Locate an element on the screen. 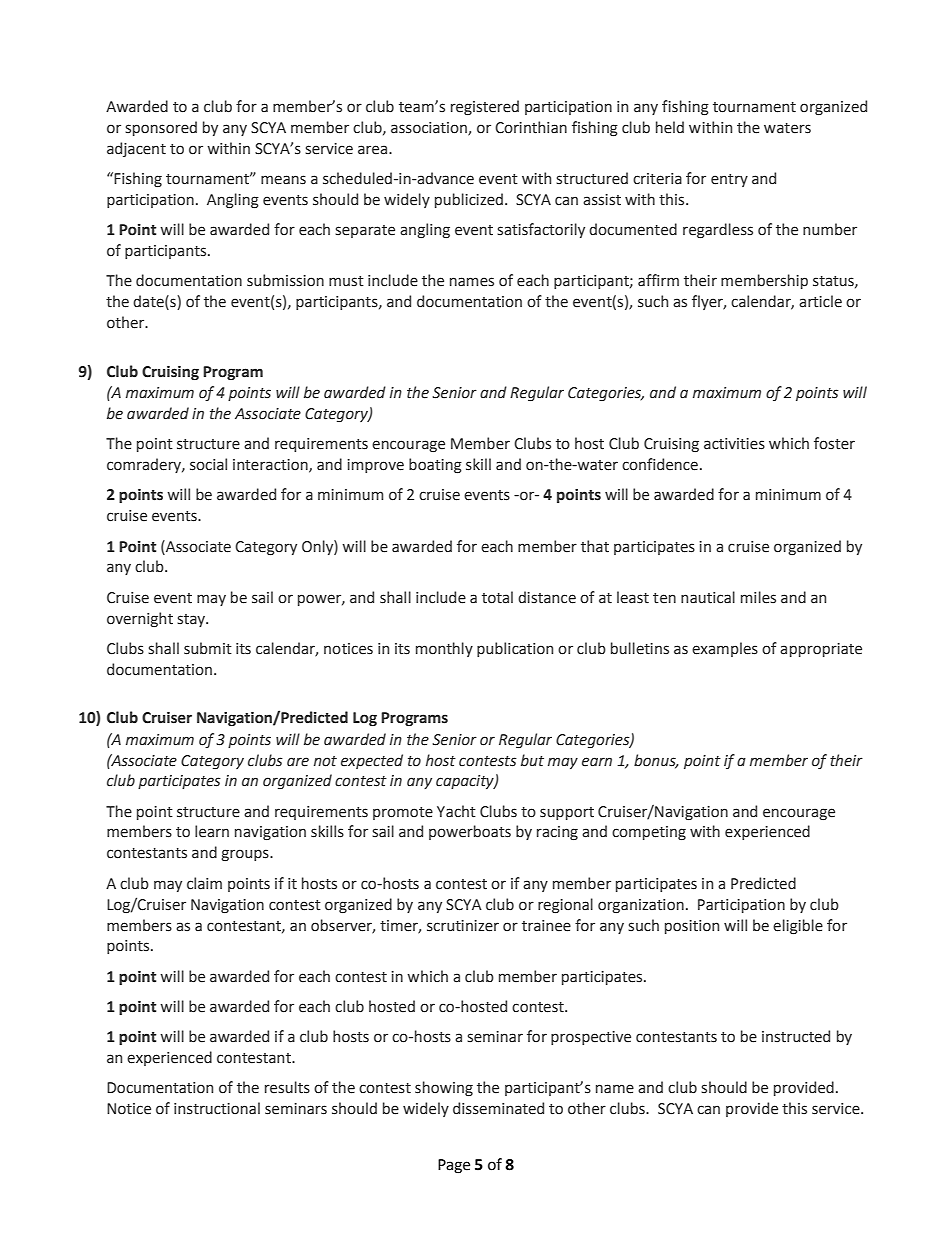 The height and width of the screenshot is (1233, 952). sponsored is located at coordinates (161, 128).
